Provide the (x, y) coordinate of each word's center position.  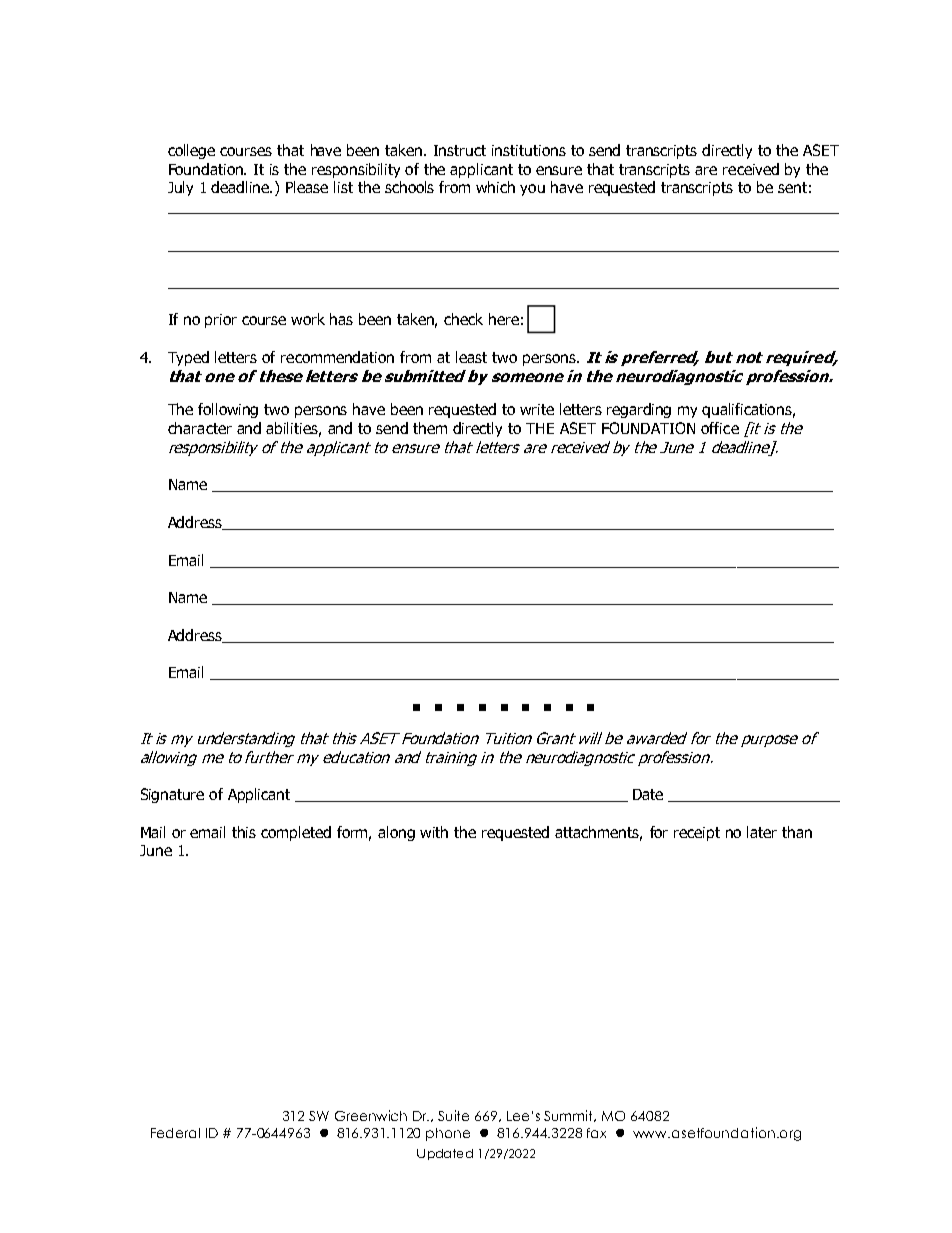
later (762, 832)
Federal (175, 1133)
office (720, 428)
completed (296, 833)
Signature (172, 795)
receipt (697, 834)
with (434, 832)
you (532, 190)
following (228, 410)
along (396, 833)
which (495, 187)
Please (307, 187)
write (537, 409)
